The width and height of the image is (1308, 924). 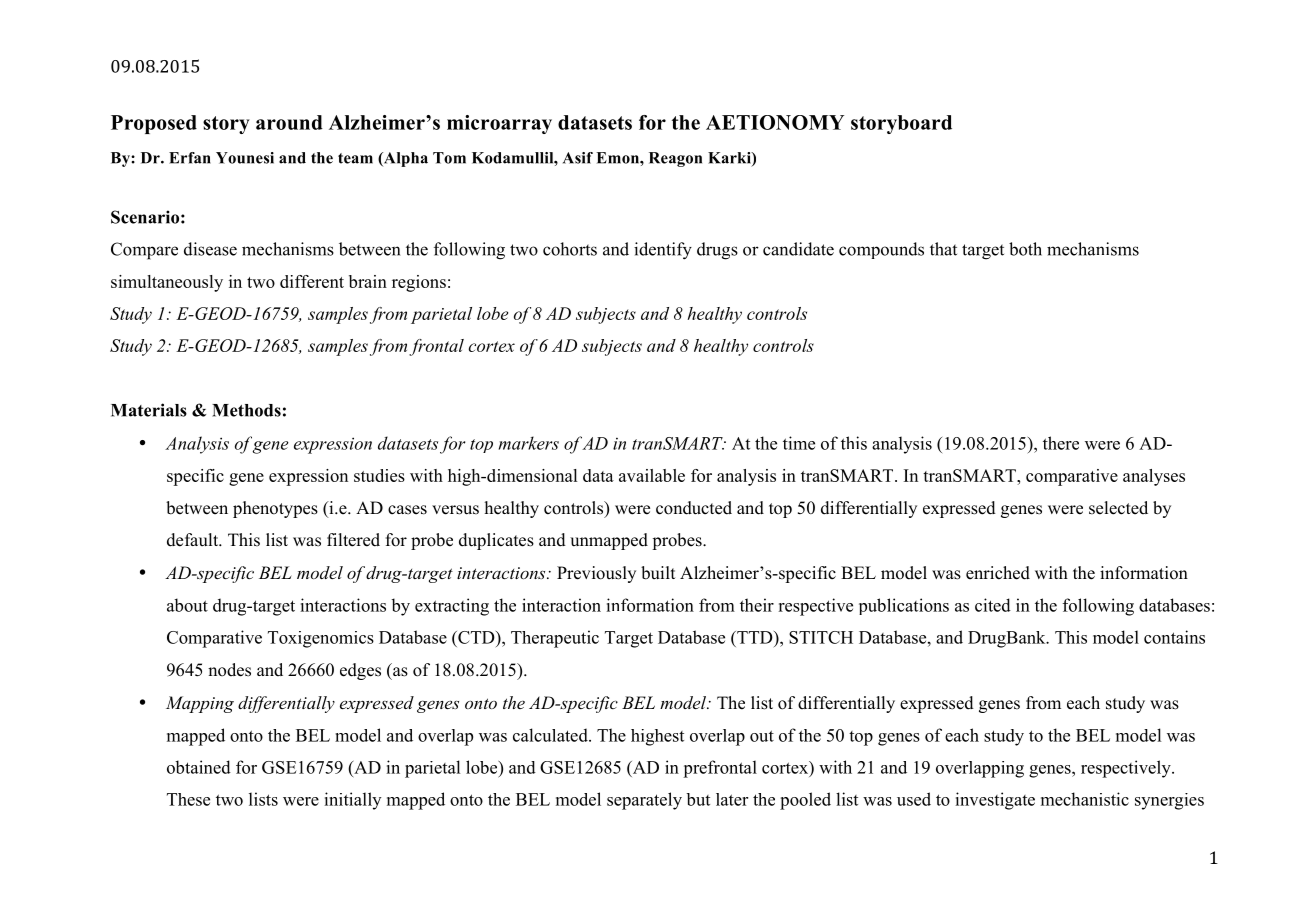 What do you see at coordinates (529, 443) in the image?
I see `markers` at bounding box center [529, 443].
